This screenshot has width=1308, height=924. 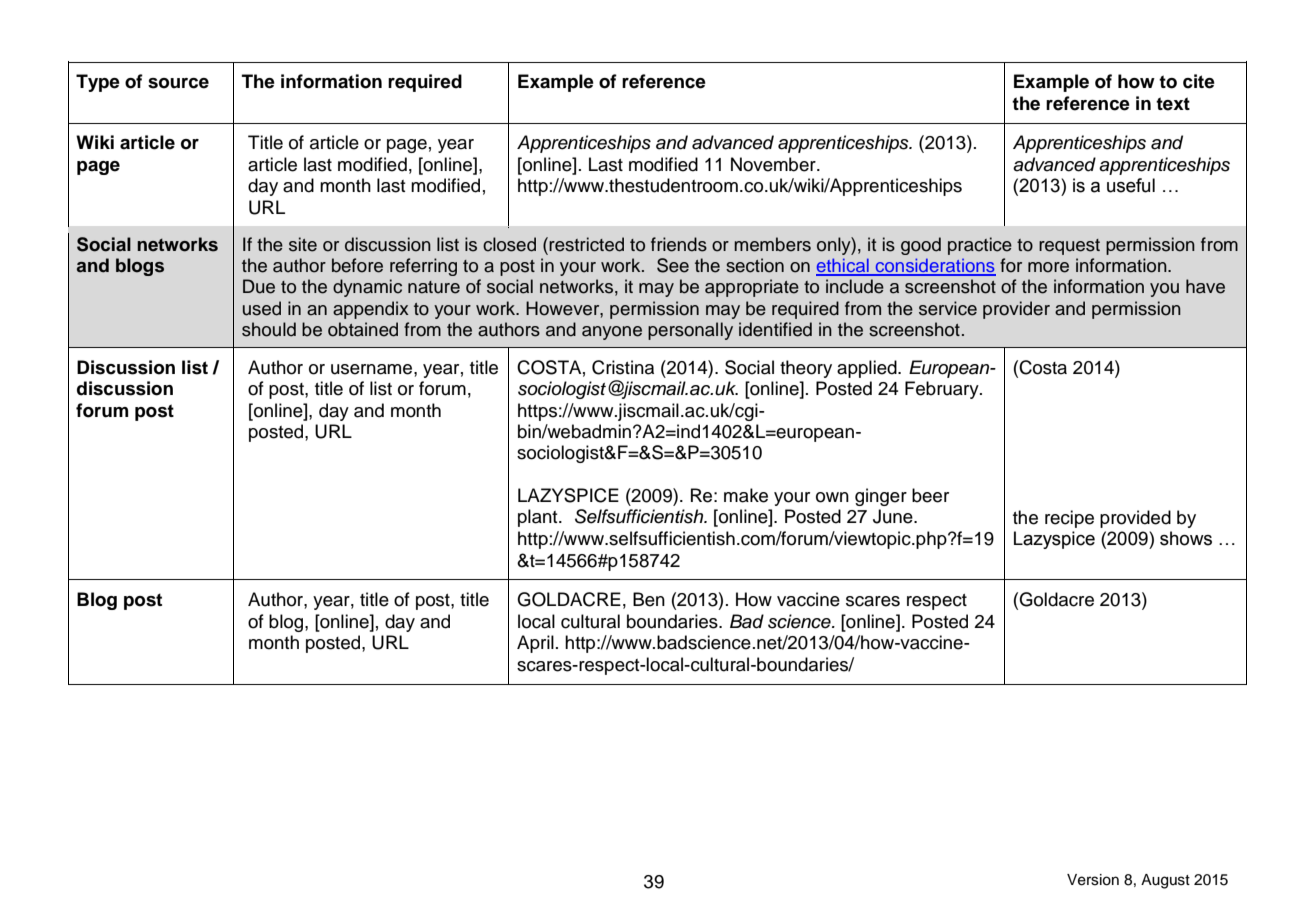 I want to click on provider, so click(x=1016, y=310).
